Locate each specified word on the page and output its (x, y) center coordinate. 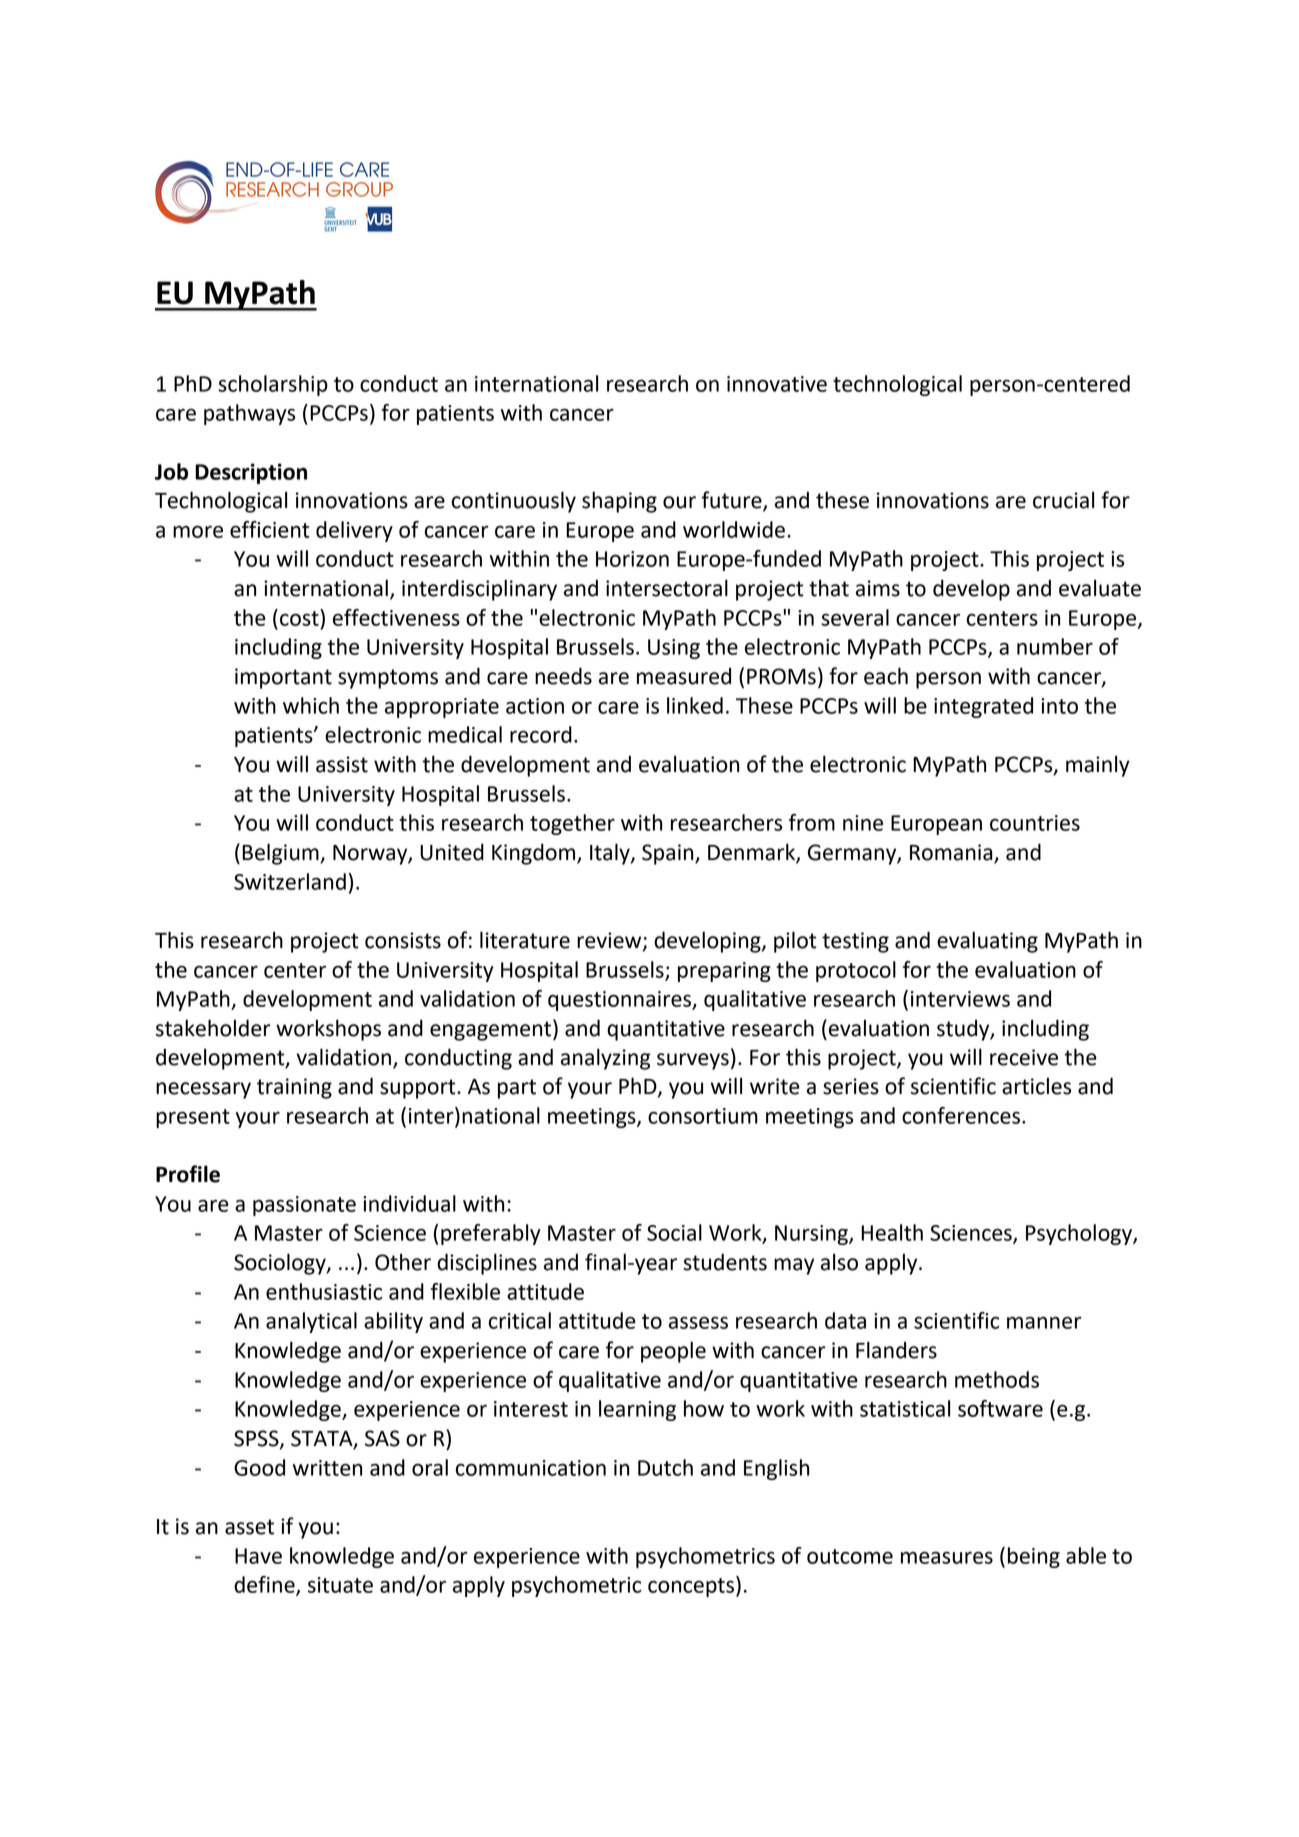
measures (947, 1557)
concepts (691, 1587)
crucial (1063, 500)
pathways (249, 414)
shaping (619, 502)
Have (258, 1556)
